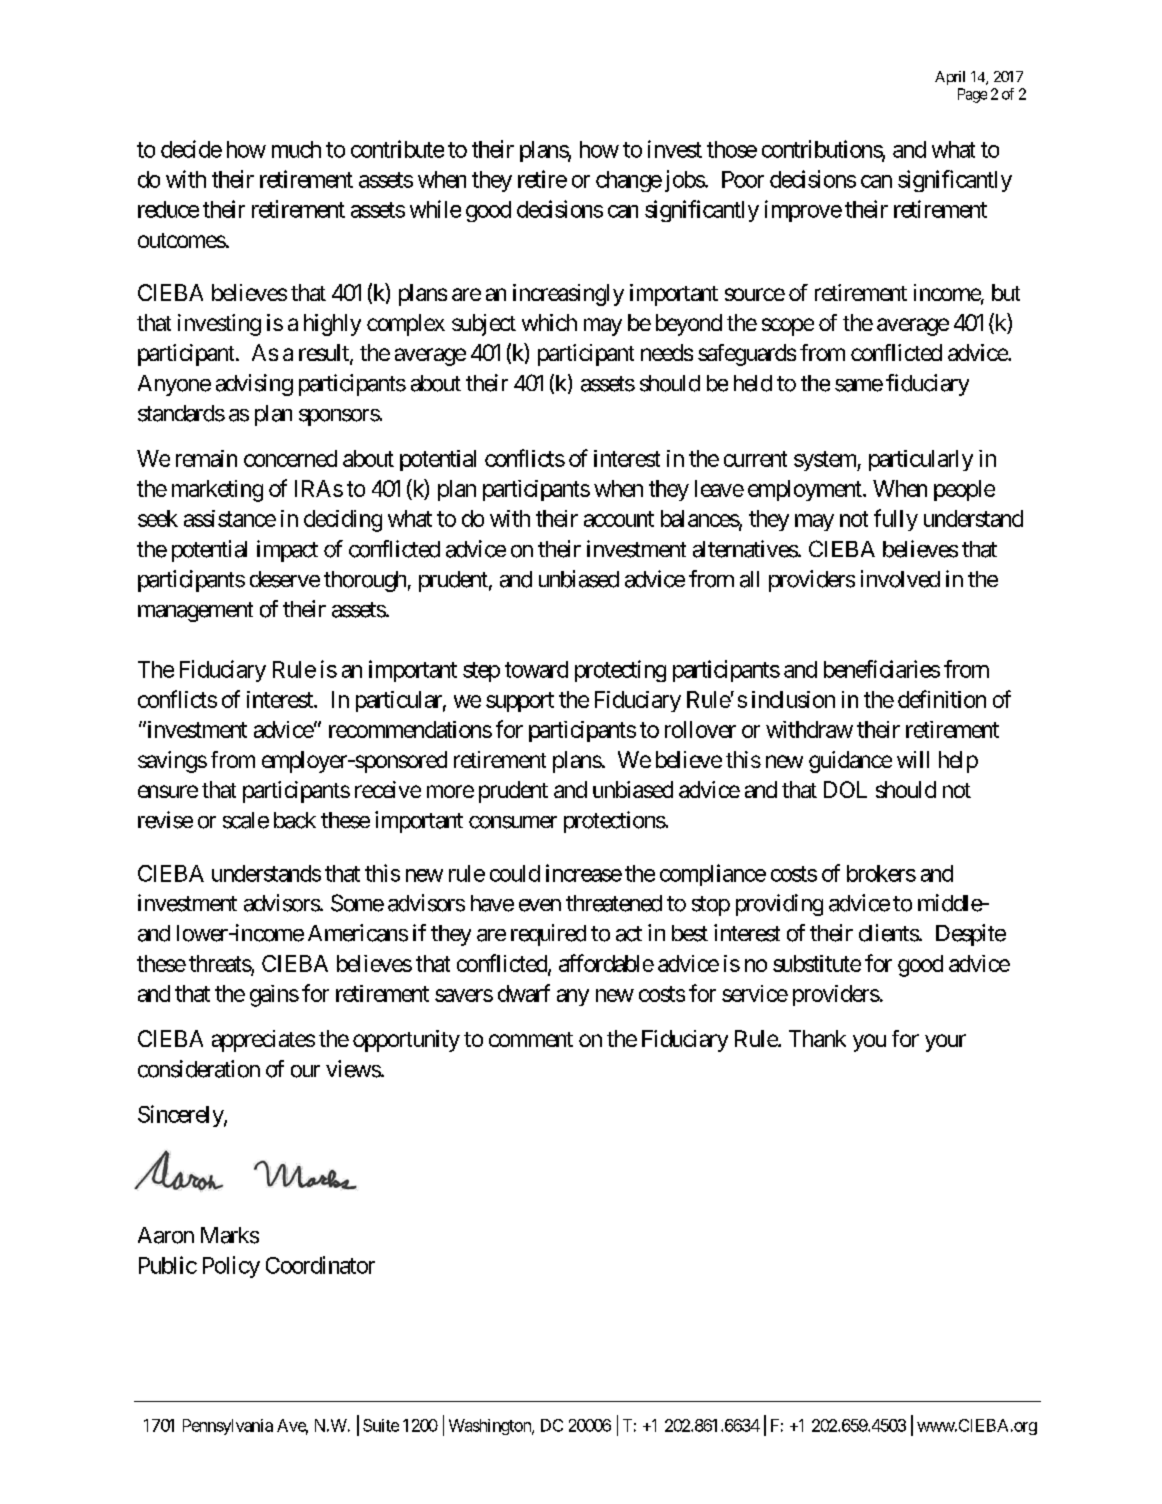  I want to click on April, so click(950, 78).
